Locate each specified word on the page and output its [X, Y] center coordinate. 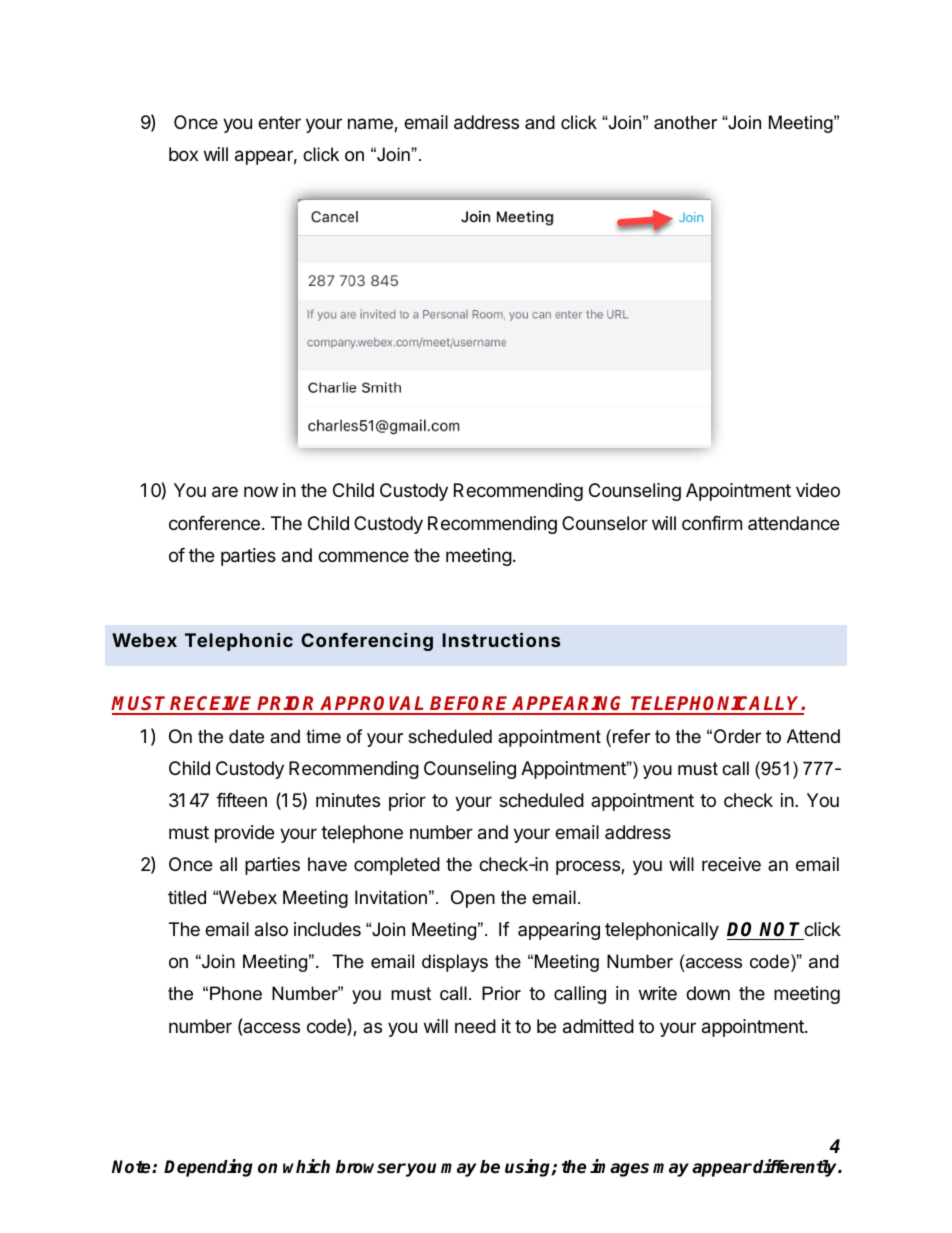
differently [796, 1168]
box [183, 154]
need [475, 1026]
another [685, 122]
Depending [208, 1168]
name [371, 125]
